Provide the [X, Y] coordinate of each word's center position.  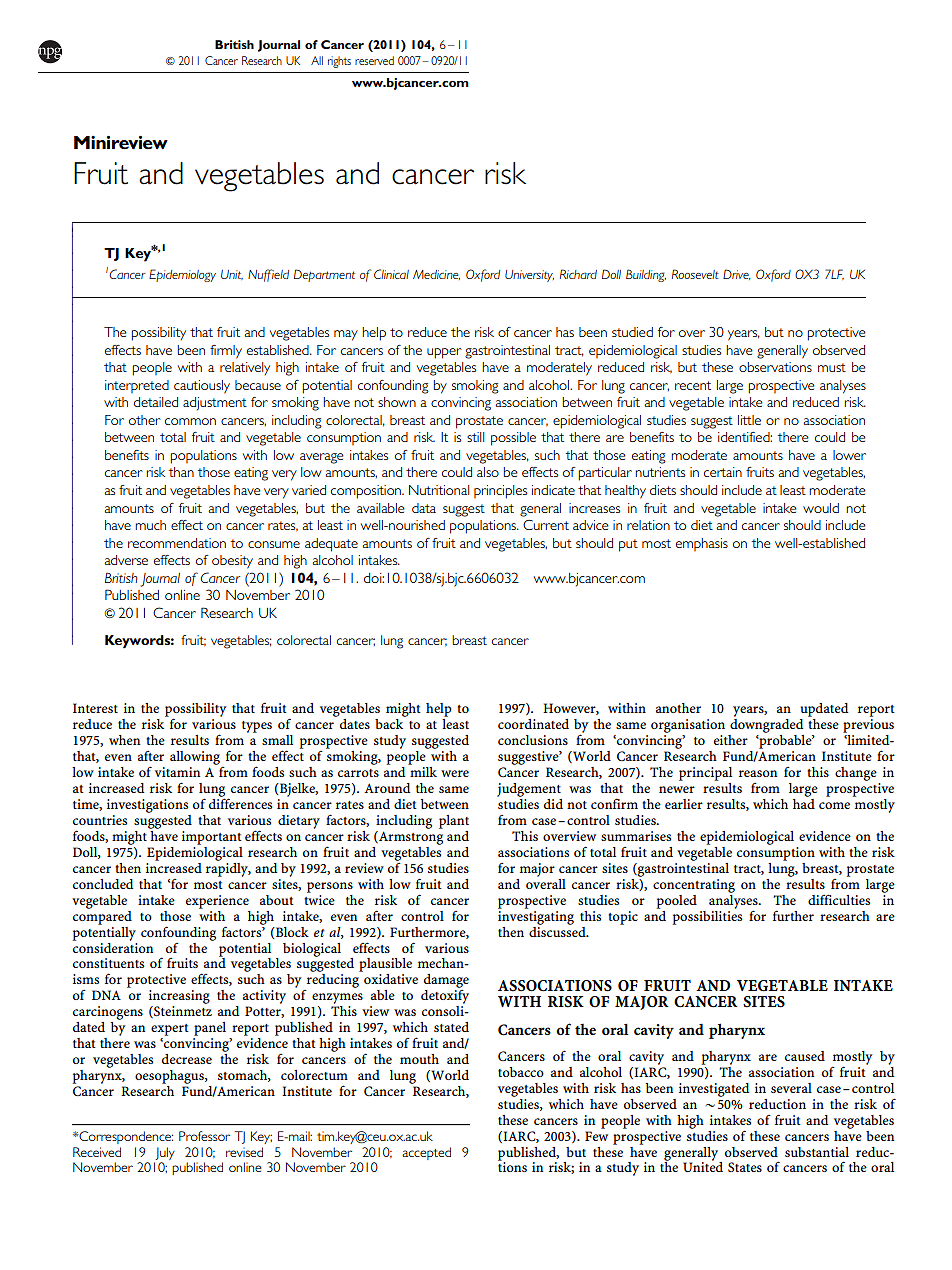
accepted [426, 1153]
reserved [374, 60]
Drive [737, 274]
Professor [204, 1136]
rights [339, 62]
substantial [817, 1152]
